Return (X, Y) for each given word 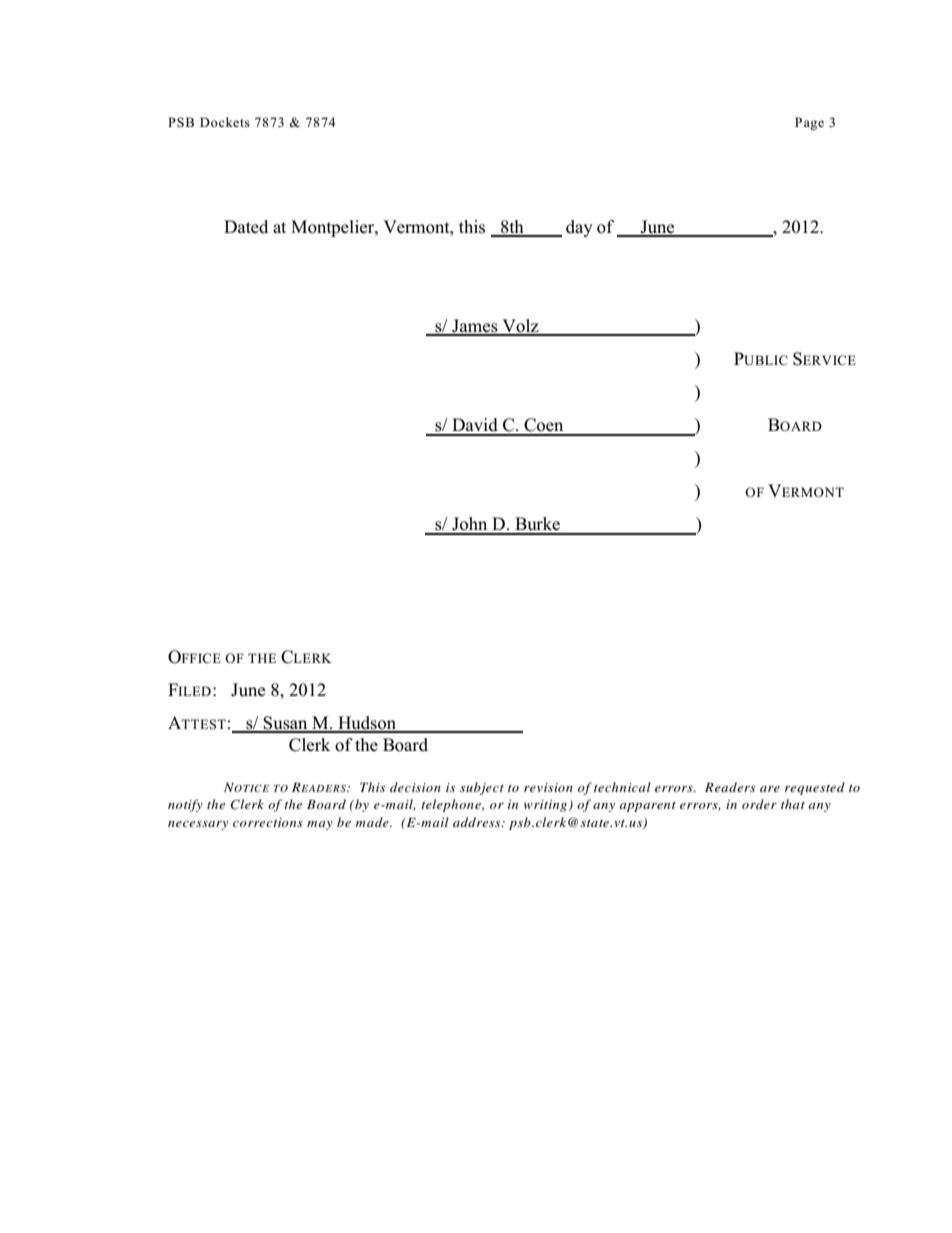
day (579, 228)
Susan (286, 724)
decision (415, 787)
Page (809, 123)
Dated (246, 226)
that (793, 804)
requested (815, 788)
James (475, 327)
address (478, 822)
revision (548, 787)
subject (482, 788)
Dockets (225, 122)
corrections (268, 822)
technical (622, 787)
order (759, 804)
